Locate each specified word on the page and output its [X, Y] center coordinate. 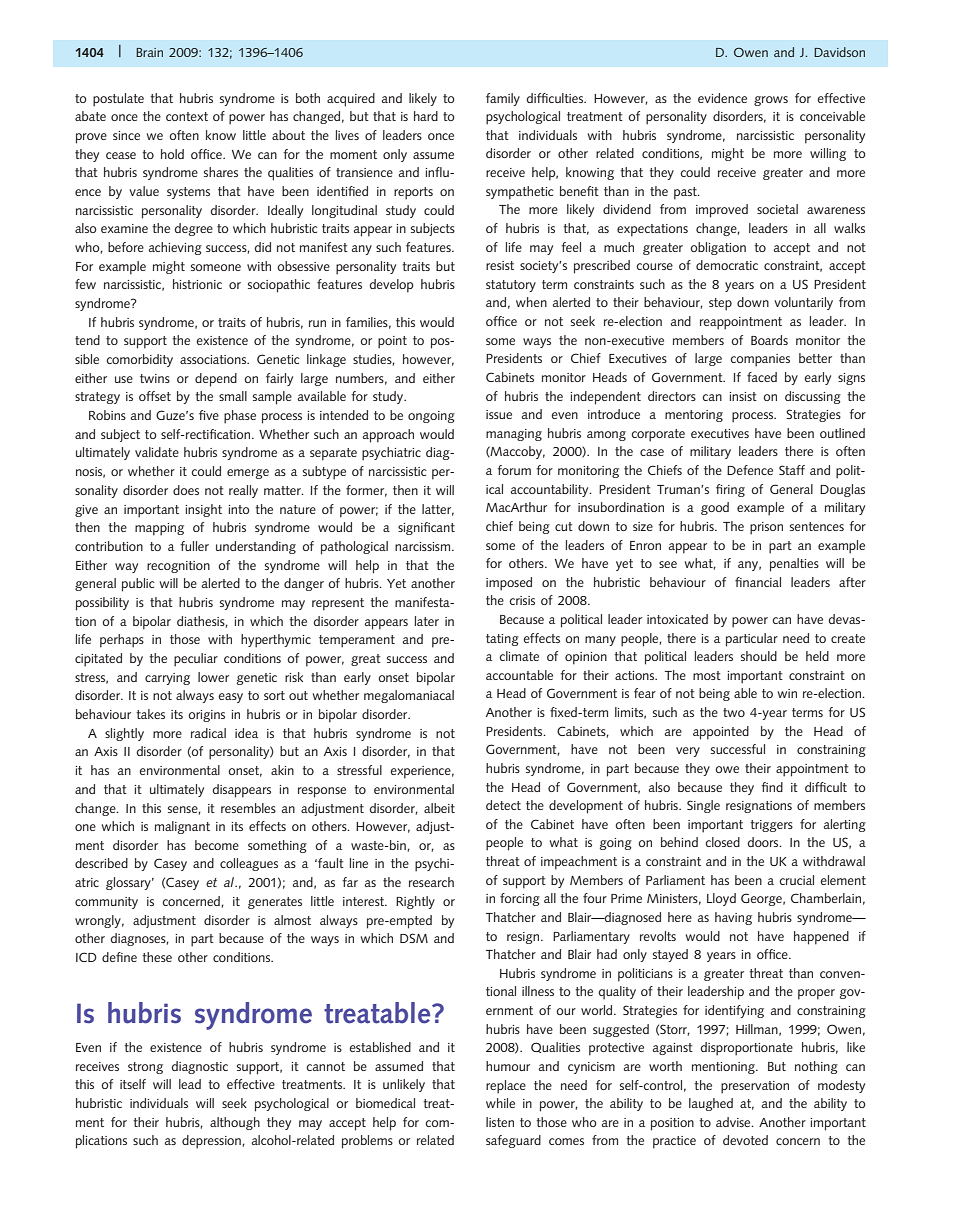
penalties [794, 565]
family [503, 99]
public [138, 585]
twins [155, 378]
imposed [509, 584]
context [187, 116]
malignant [182, 827]
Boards [769, 340]
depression [211, 1142]
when [531, 302]
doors [764, 842]
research [431, 882]
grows [771, 101]
